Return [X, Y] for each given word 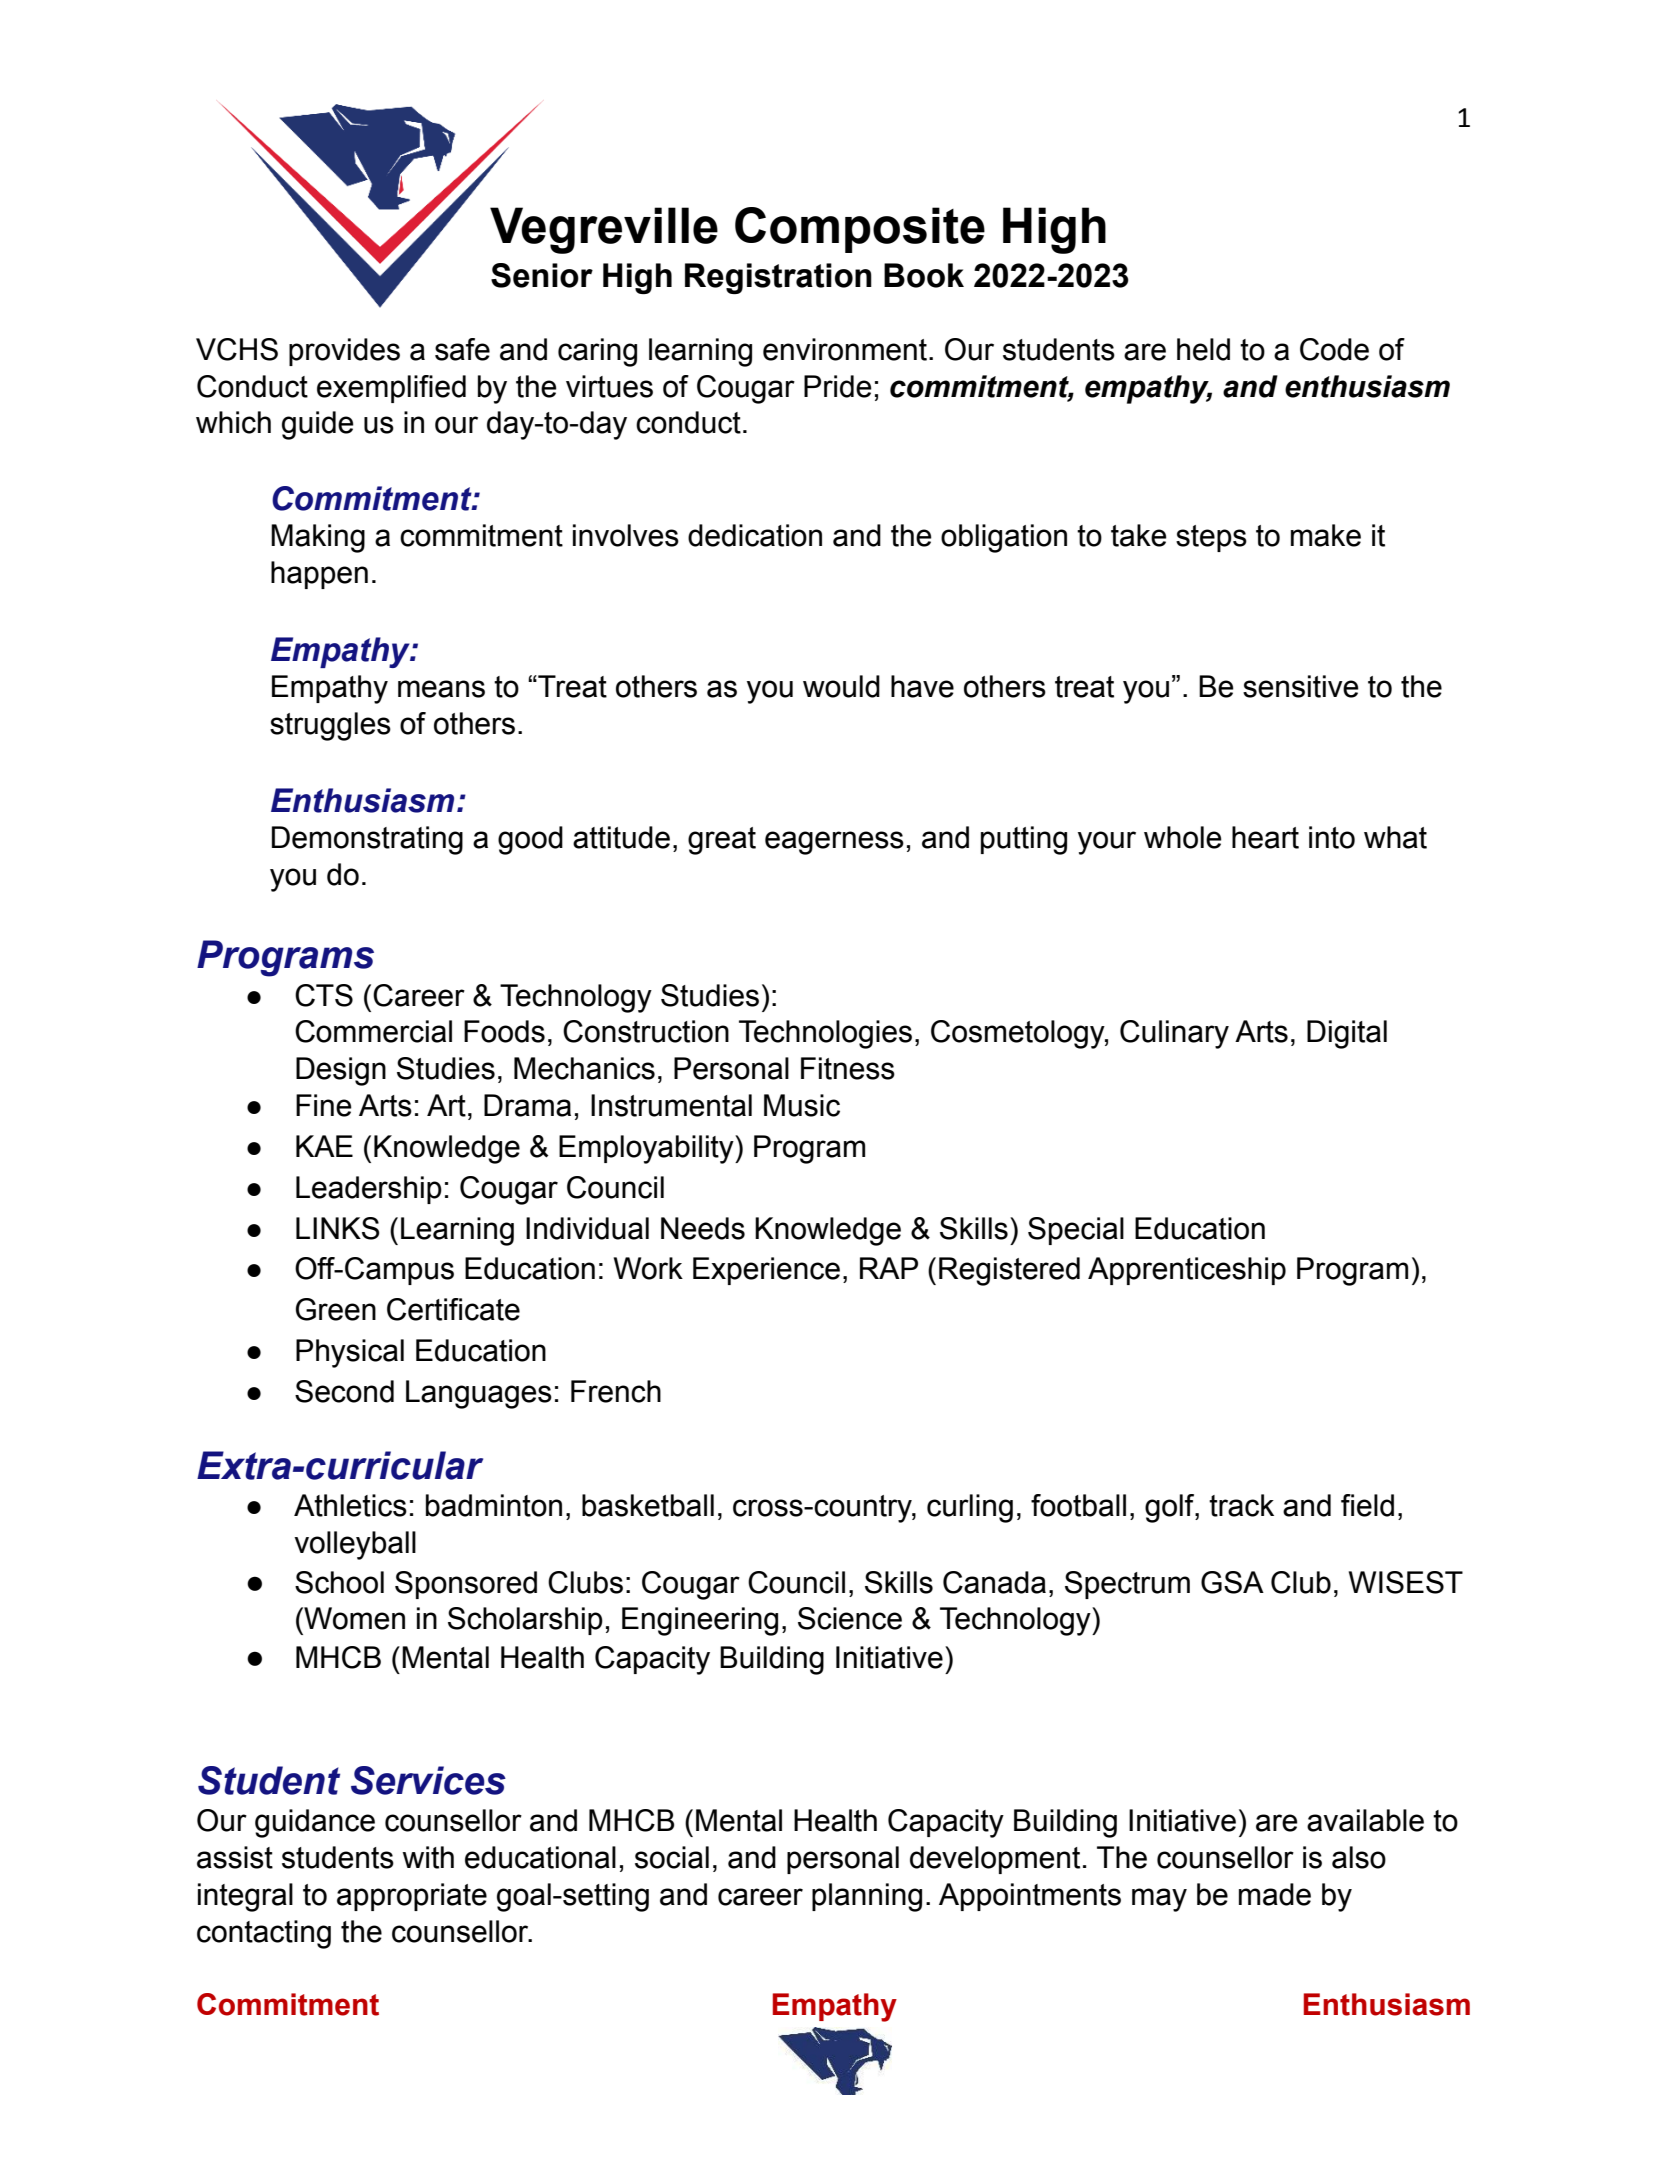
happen [319, 575]
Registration [778, 278]
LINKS [338, 1228]
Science [850, 1618]
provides [344, 352]
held [1203, 349]
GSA [1232, 1582]
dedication [755, 535]
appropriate [412, 1897]
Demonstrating [367, 840]
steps [1211, 538]
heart [1265, 837]
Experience [766, 1271]
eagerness [834, 843]
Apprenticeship [1187, 1271]
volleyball [355, 1545]
